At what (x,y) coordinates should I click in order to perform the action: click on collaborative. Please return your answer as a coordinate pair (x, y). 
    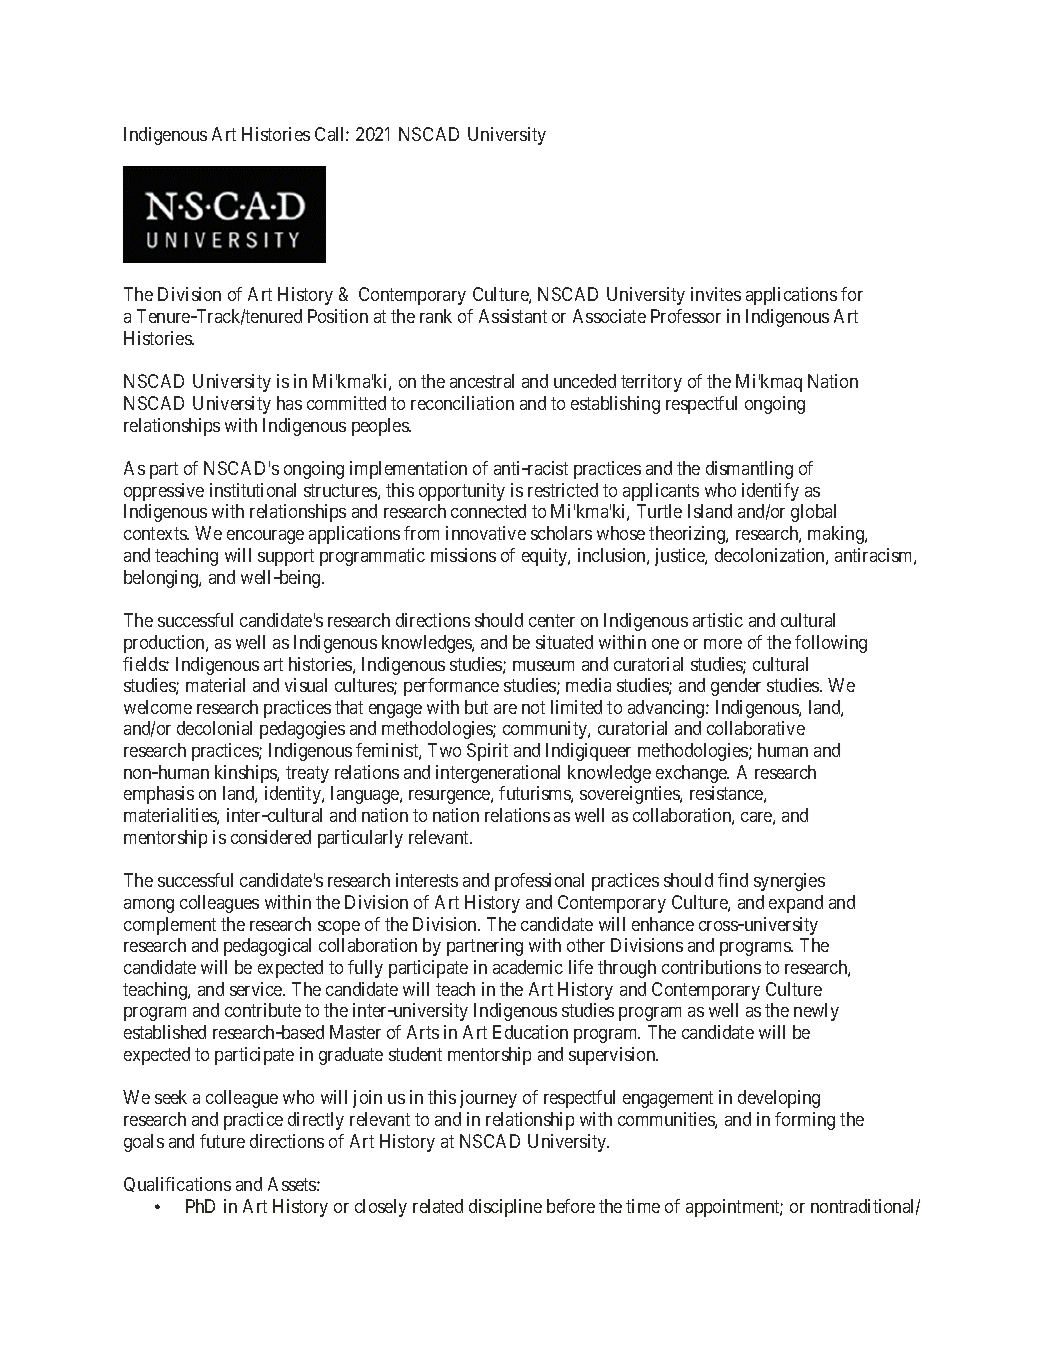
    Looking at the image, I should click on (756, 728).
